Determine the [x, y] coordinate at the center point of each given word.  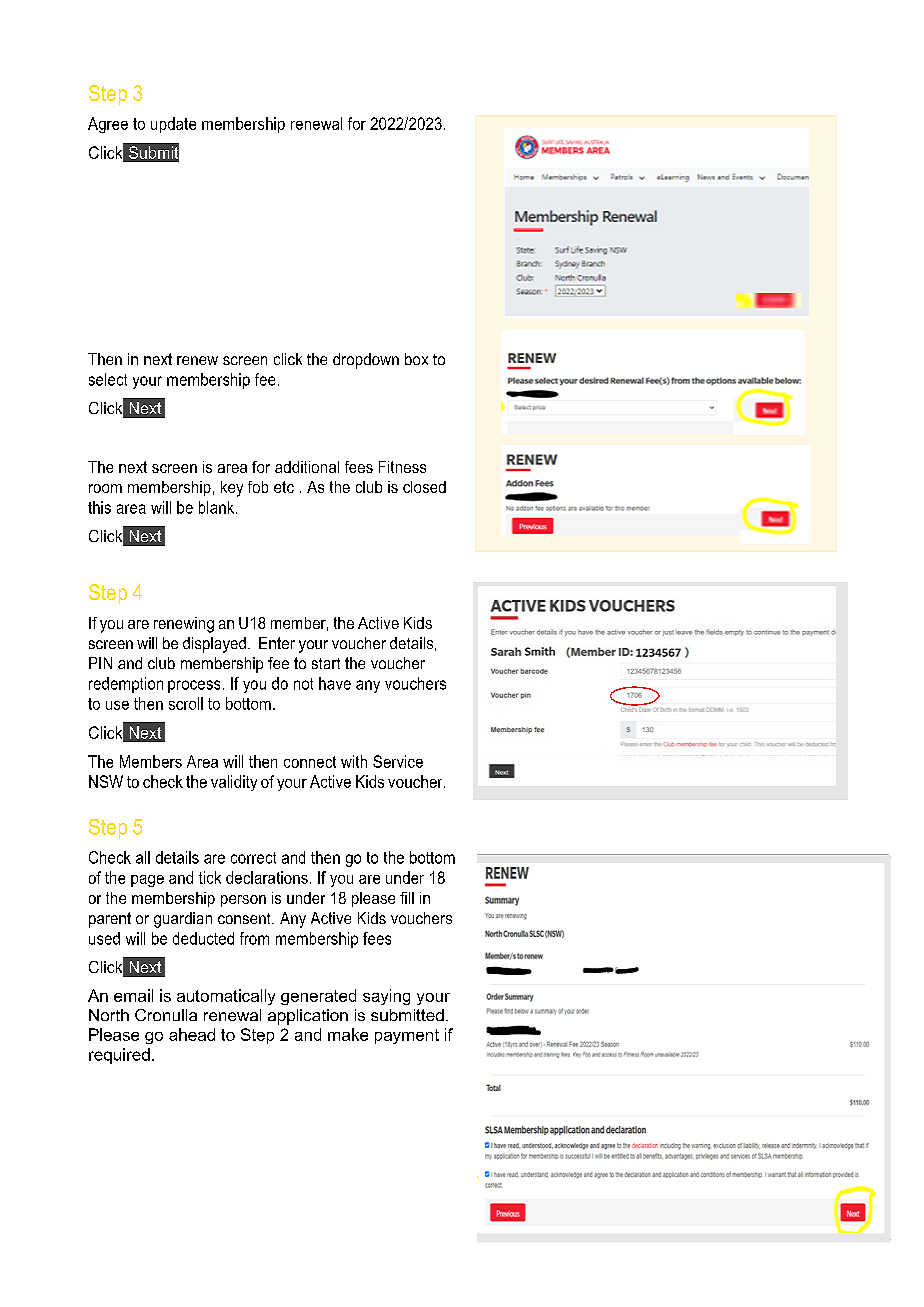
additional [307, 467]
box [416, 359]
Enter [277, 643]
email [133, 995]
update [173, 125]
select [108, 379]
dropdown [366, 361]
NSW [106, 781]
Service [398, 761]
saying [386, 997]
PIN [100, 663]
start [326, 663]
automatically [226, 997]
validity [234, 783]
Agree [108, 125]
